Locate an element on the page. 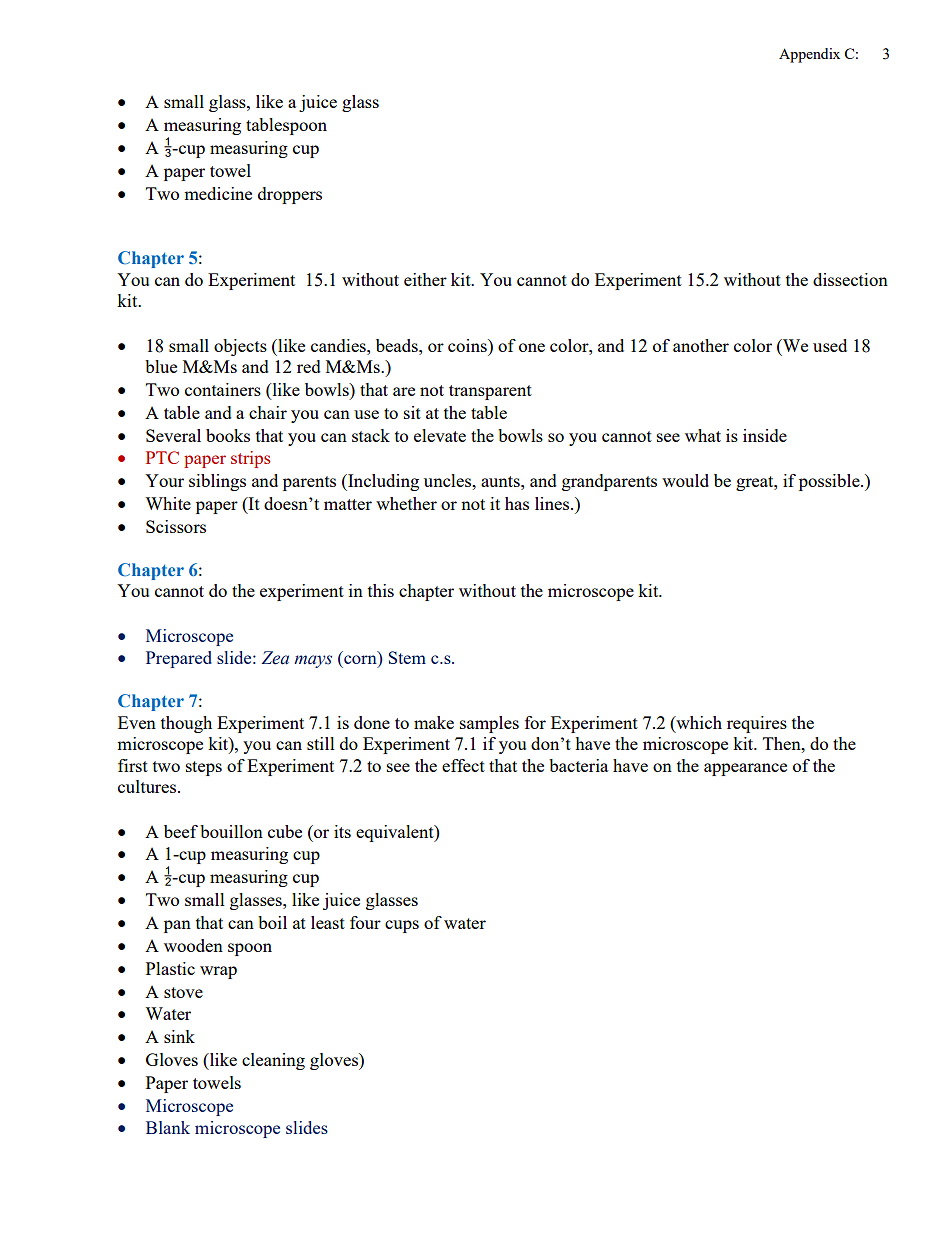 The width and height of the page is (952, 1233). cups is located at coordinates (402, 926).
